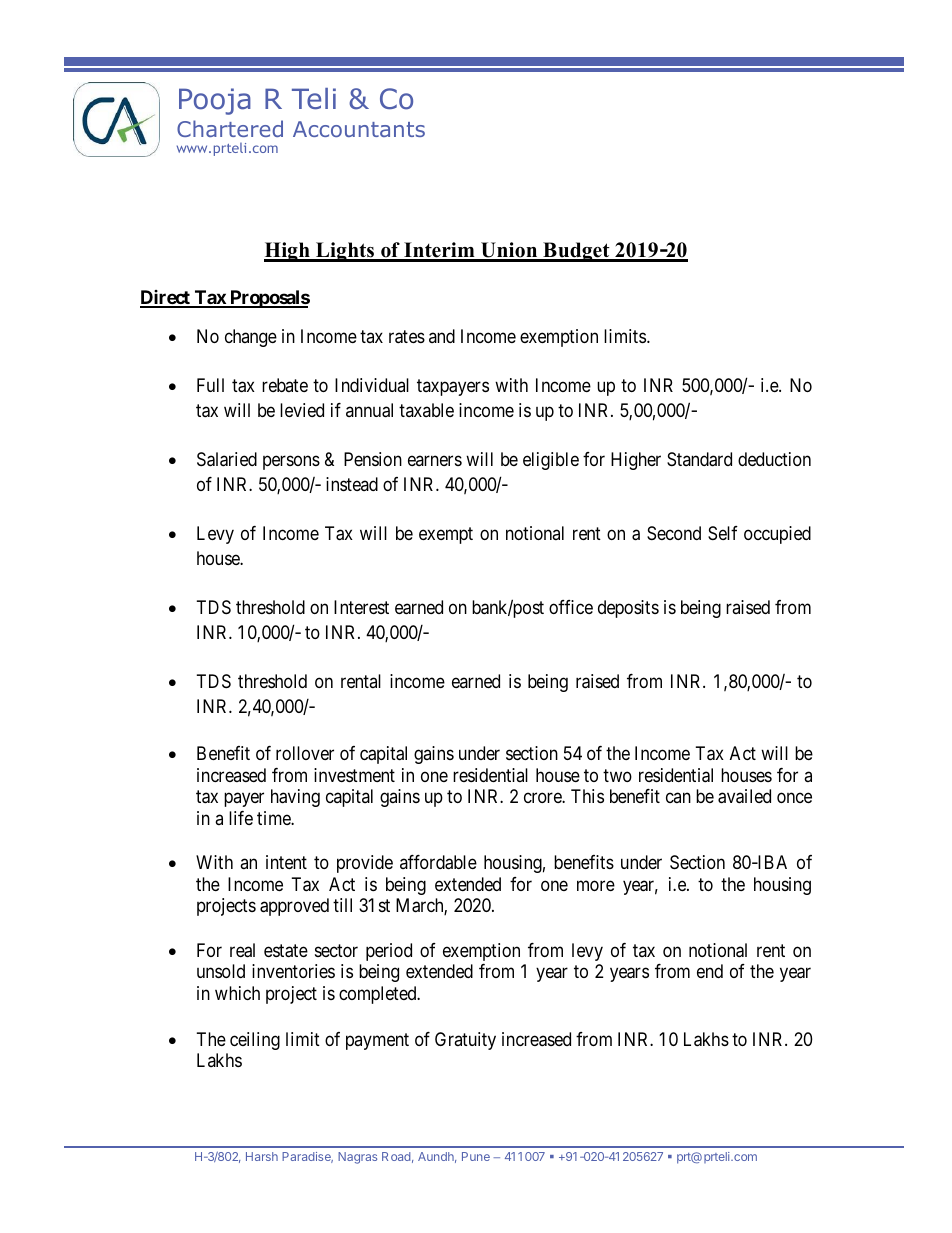 This screenshot has height=1233, width=952. Describe the element at coordinates (699, 459) in the screenshot. I see `Standard` at that location.
